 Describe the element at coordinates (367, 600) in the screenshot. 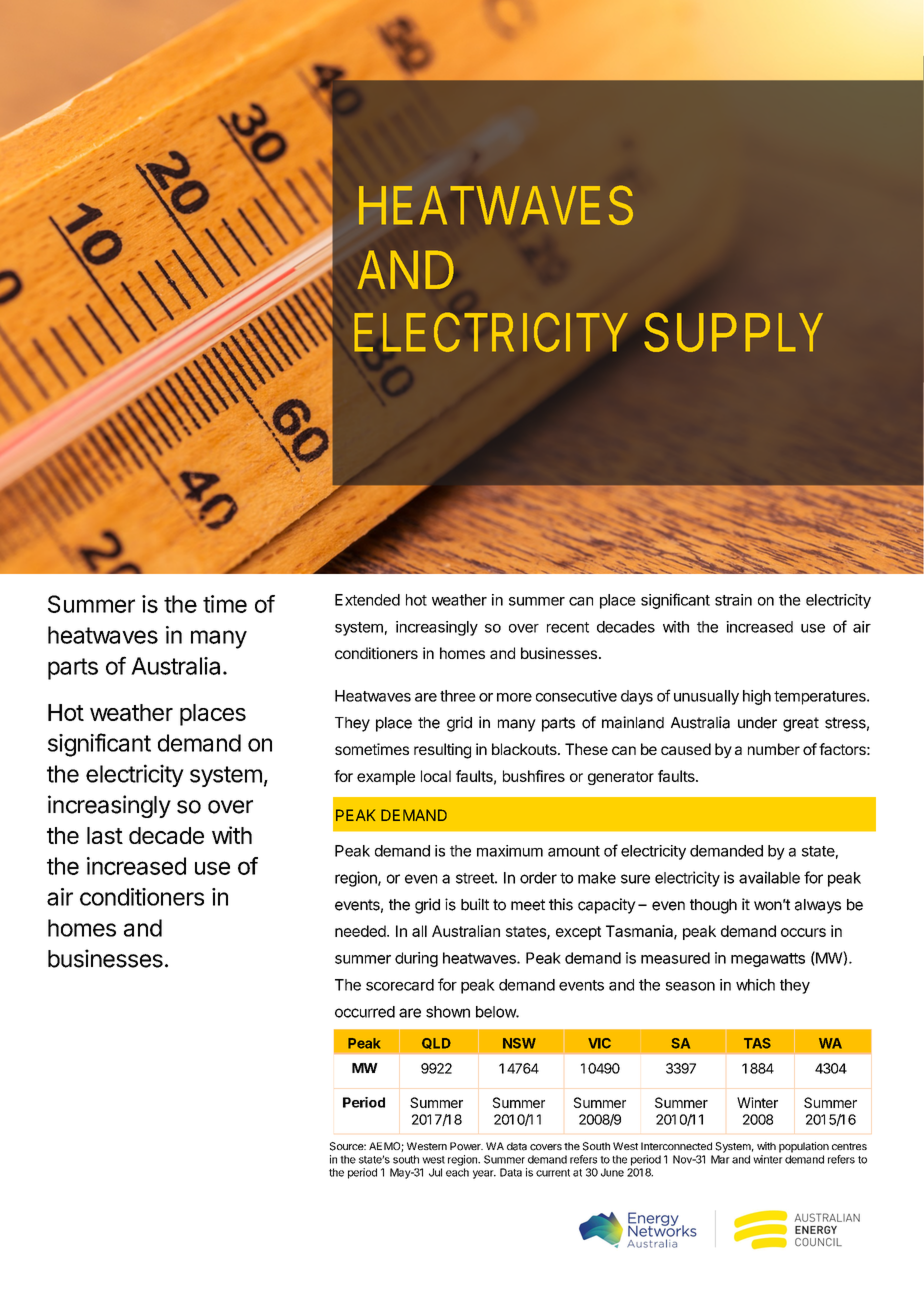

I see `Extended` at that location.
